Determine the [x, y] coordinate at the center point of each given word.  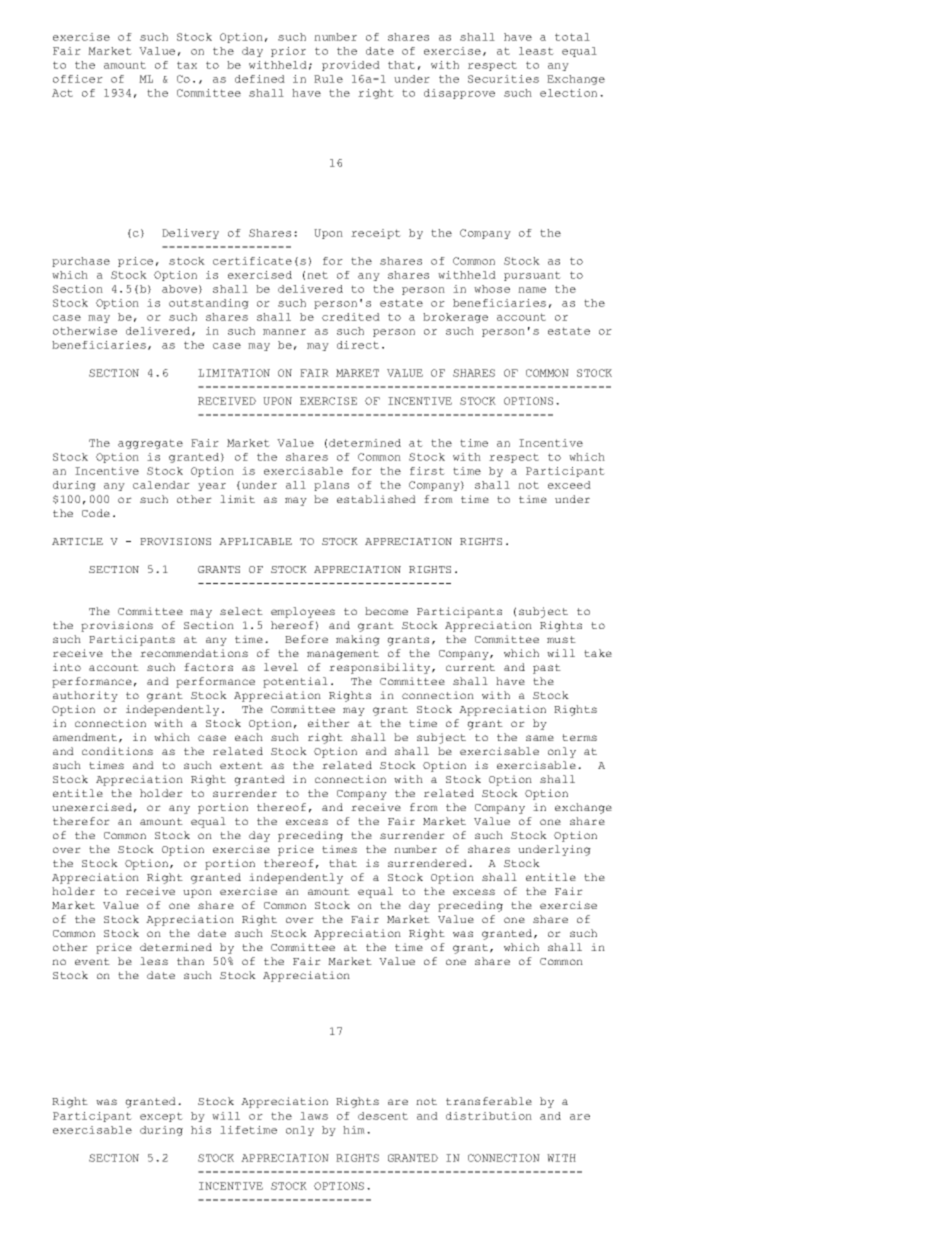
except [161, 1117]
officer [78, 79]
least [536, 51]
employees [303, 612]
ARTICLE [77, 541]
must [561, 639]
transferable [489, 1101]
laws [314, 1116]
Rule [328, 79]
